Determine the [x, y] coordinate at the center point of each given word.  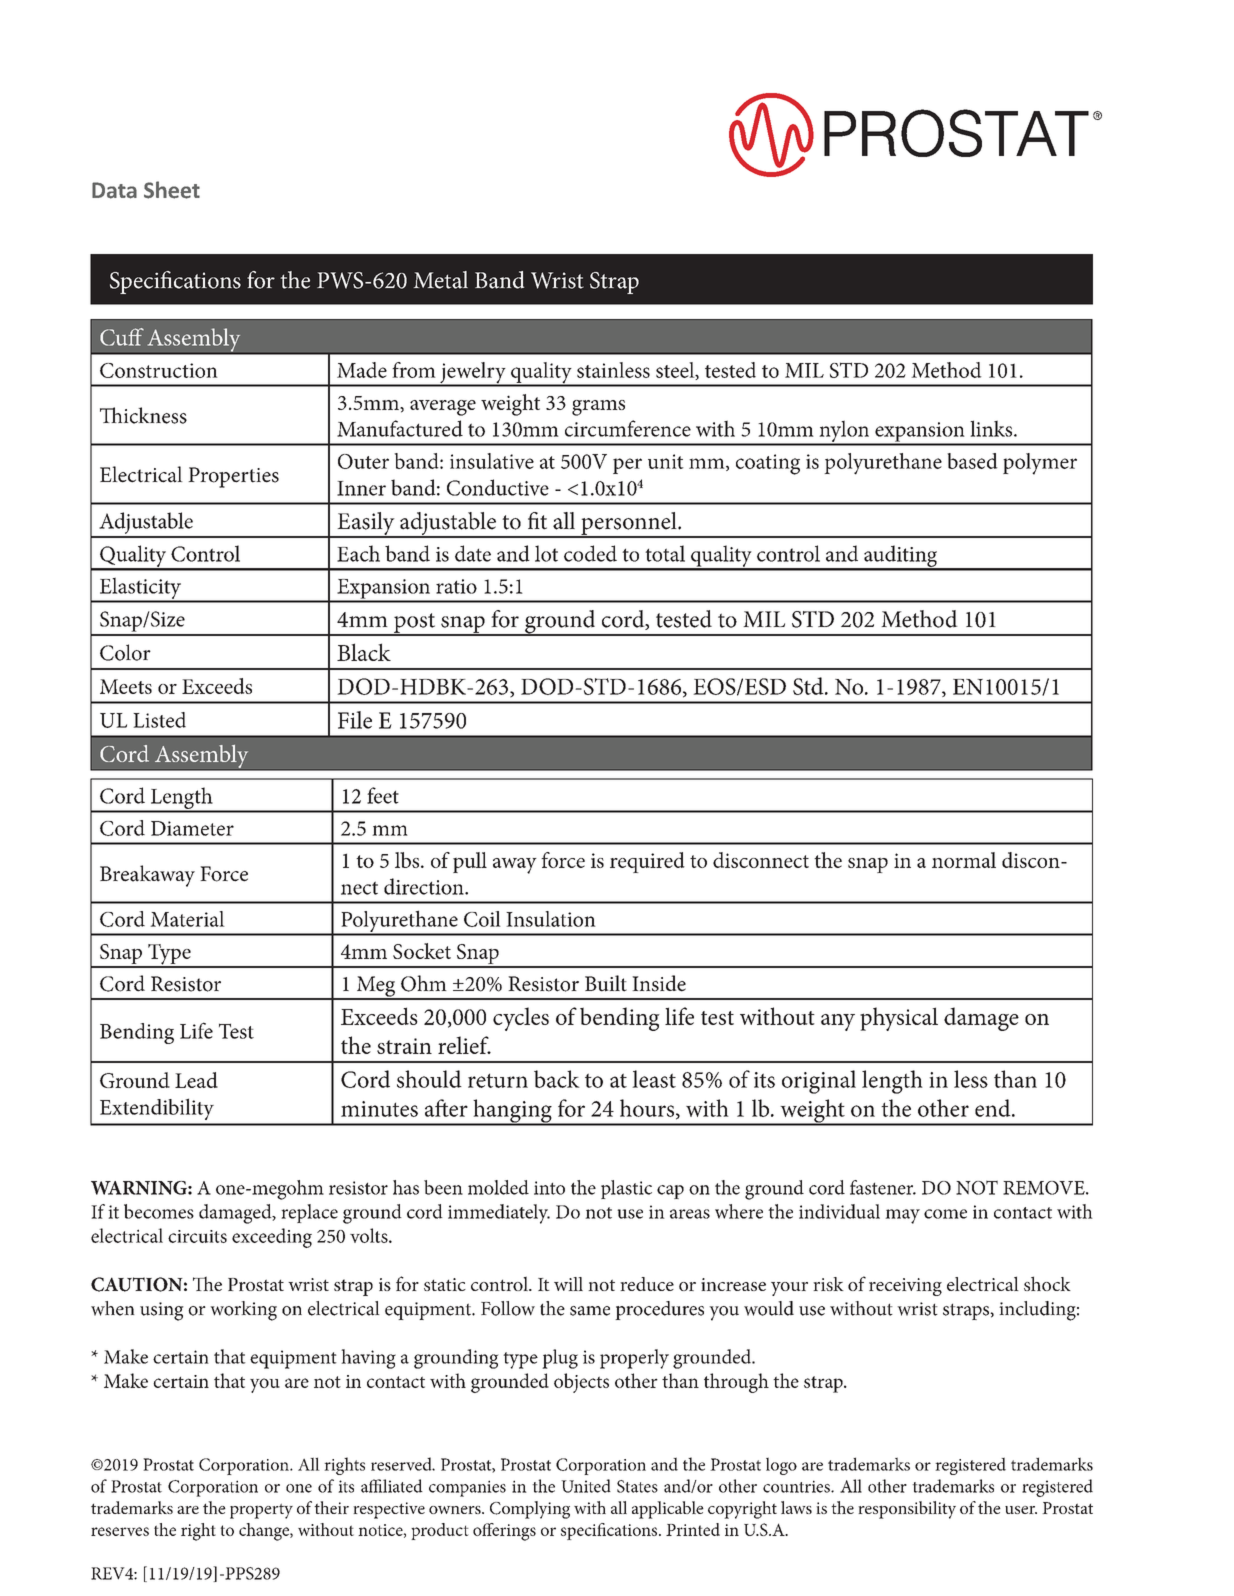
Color [125, 652]
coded [590, 553]
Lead [196, 1080]
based [972, 461]
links [992, 428]
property [261, 1511]
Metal [441, 280]
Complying [530, 1510]
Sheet [172, 190]
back [557, 1079]
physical [899, 1019]
